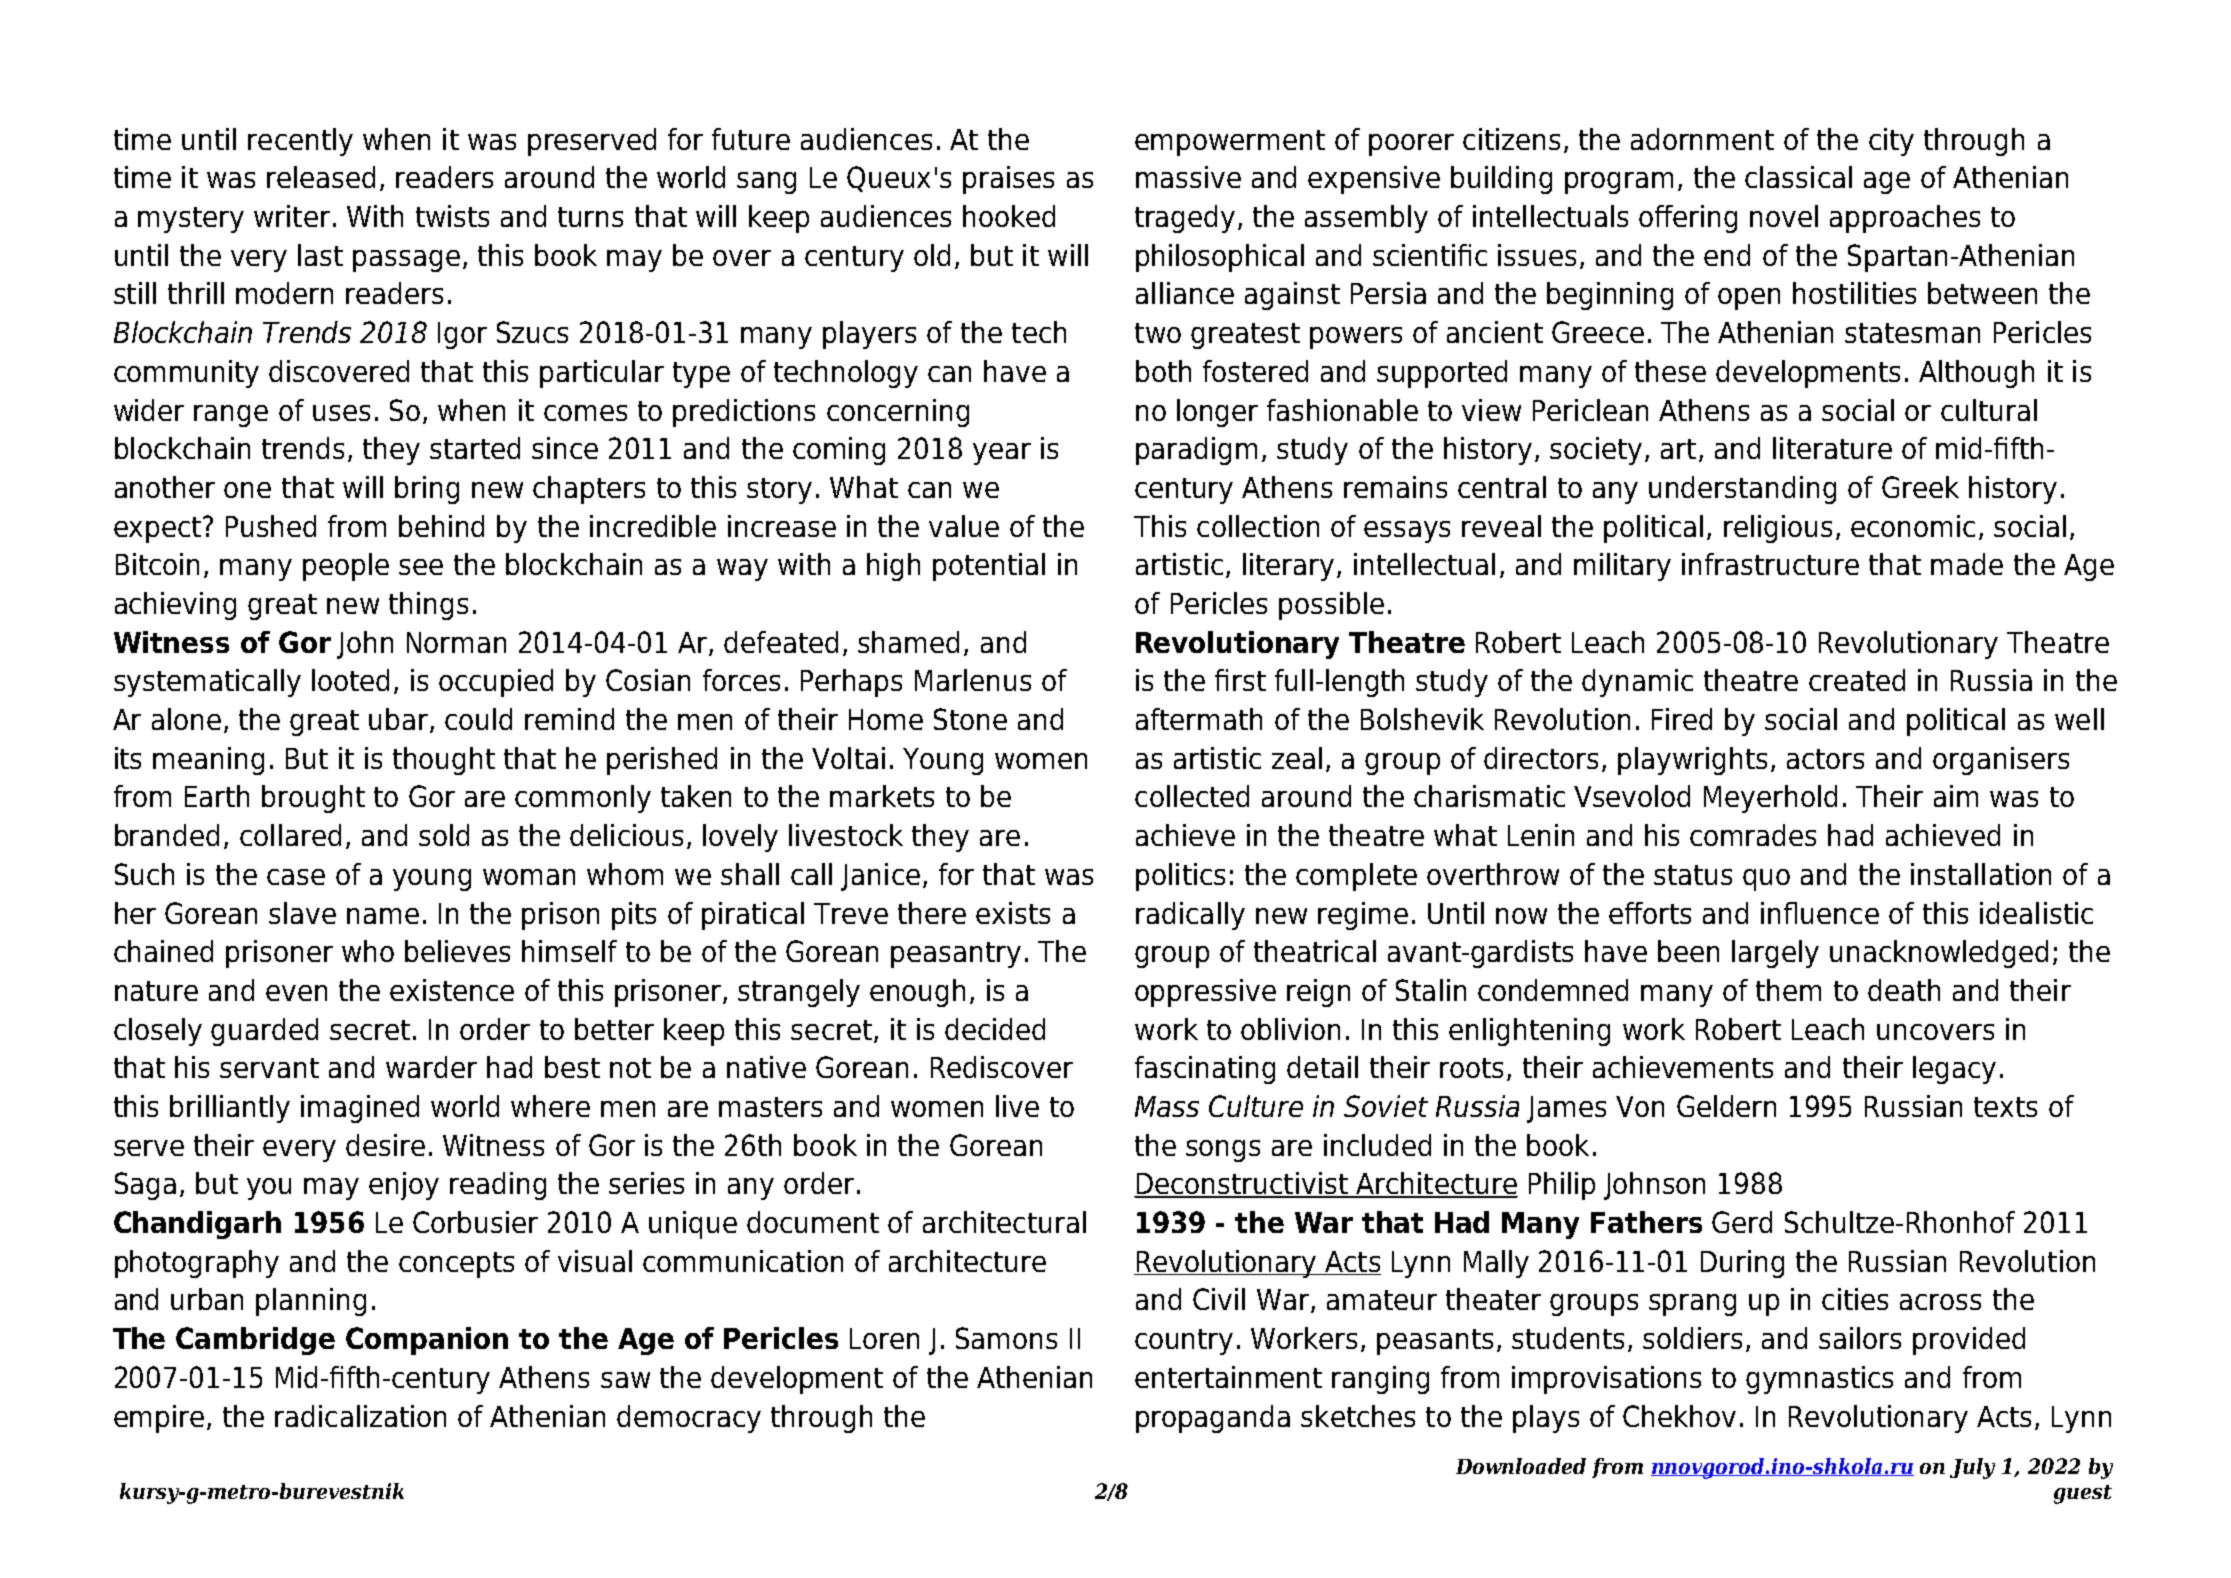 The height and width of the screenshot is (1578, 2231). What do you see at coordinates (1213, 1419) in the screenshot?
I see `propaganda` at bounding box center [1213, 1419].
